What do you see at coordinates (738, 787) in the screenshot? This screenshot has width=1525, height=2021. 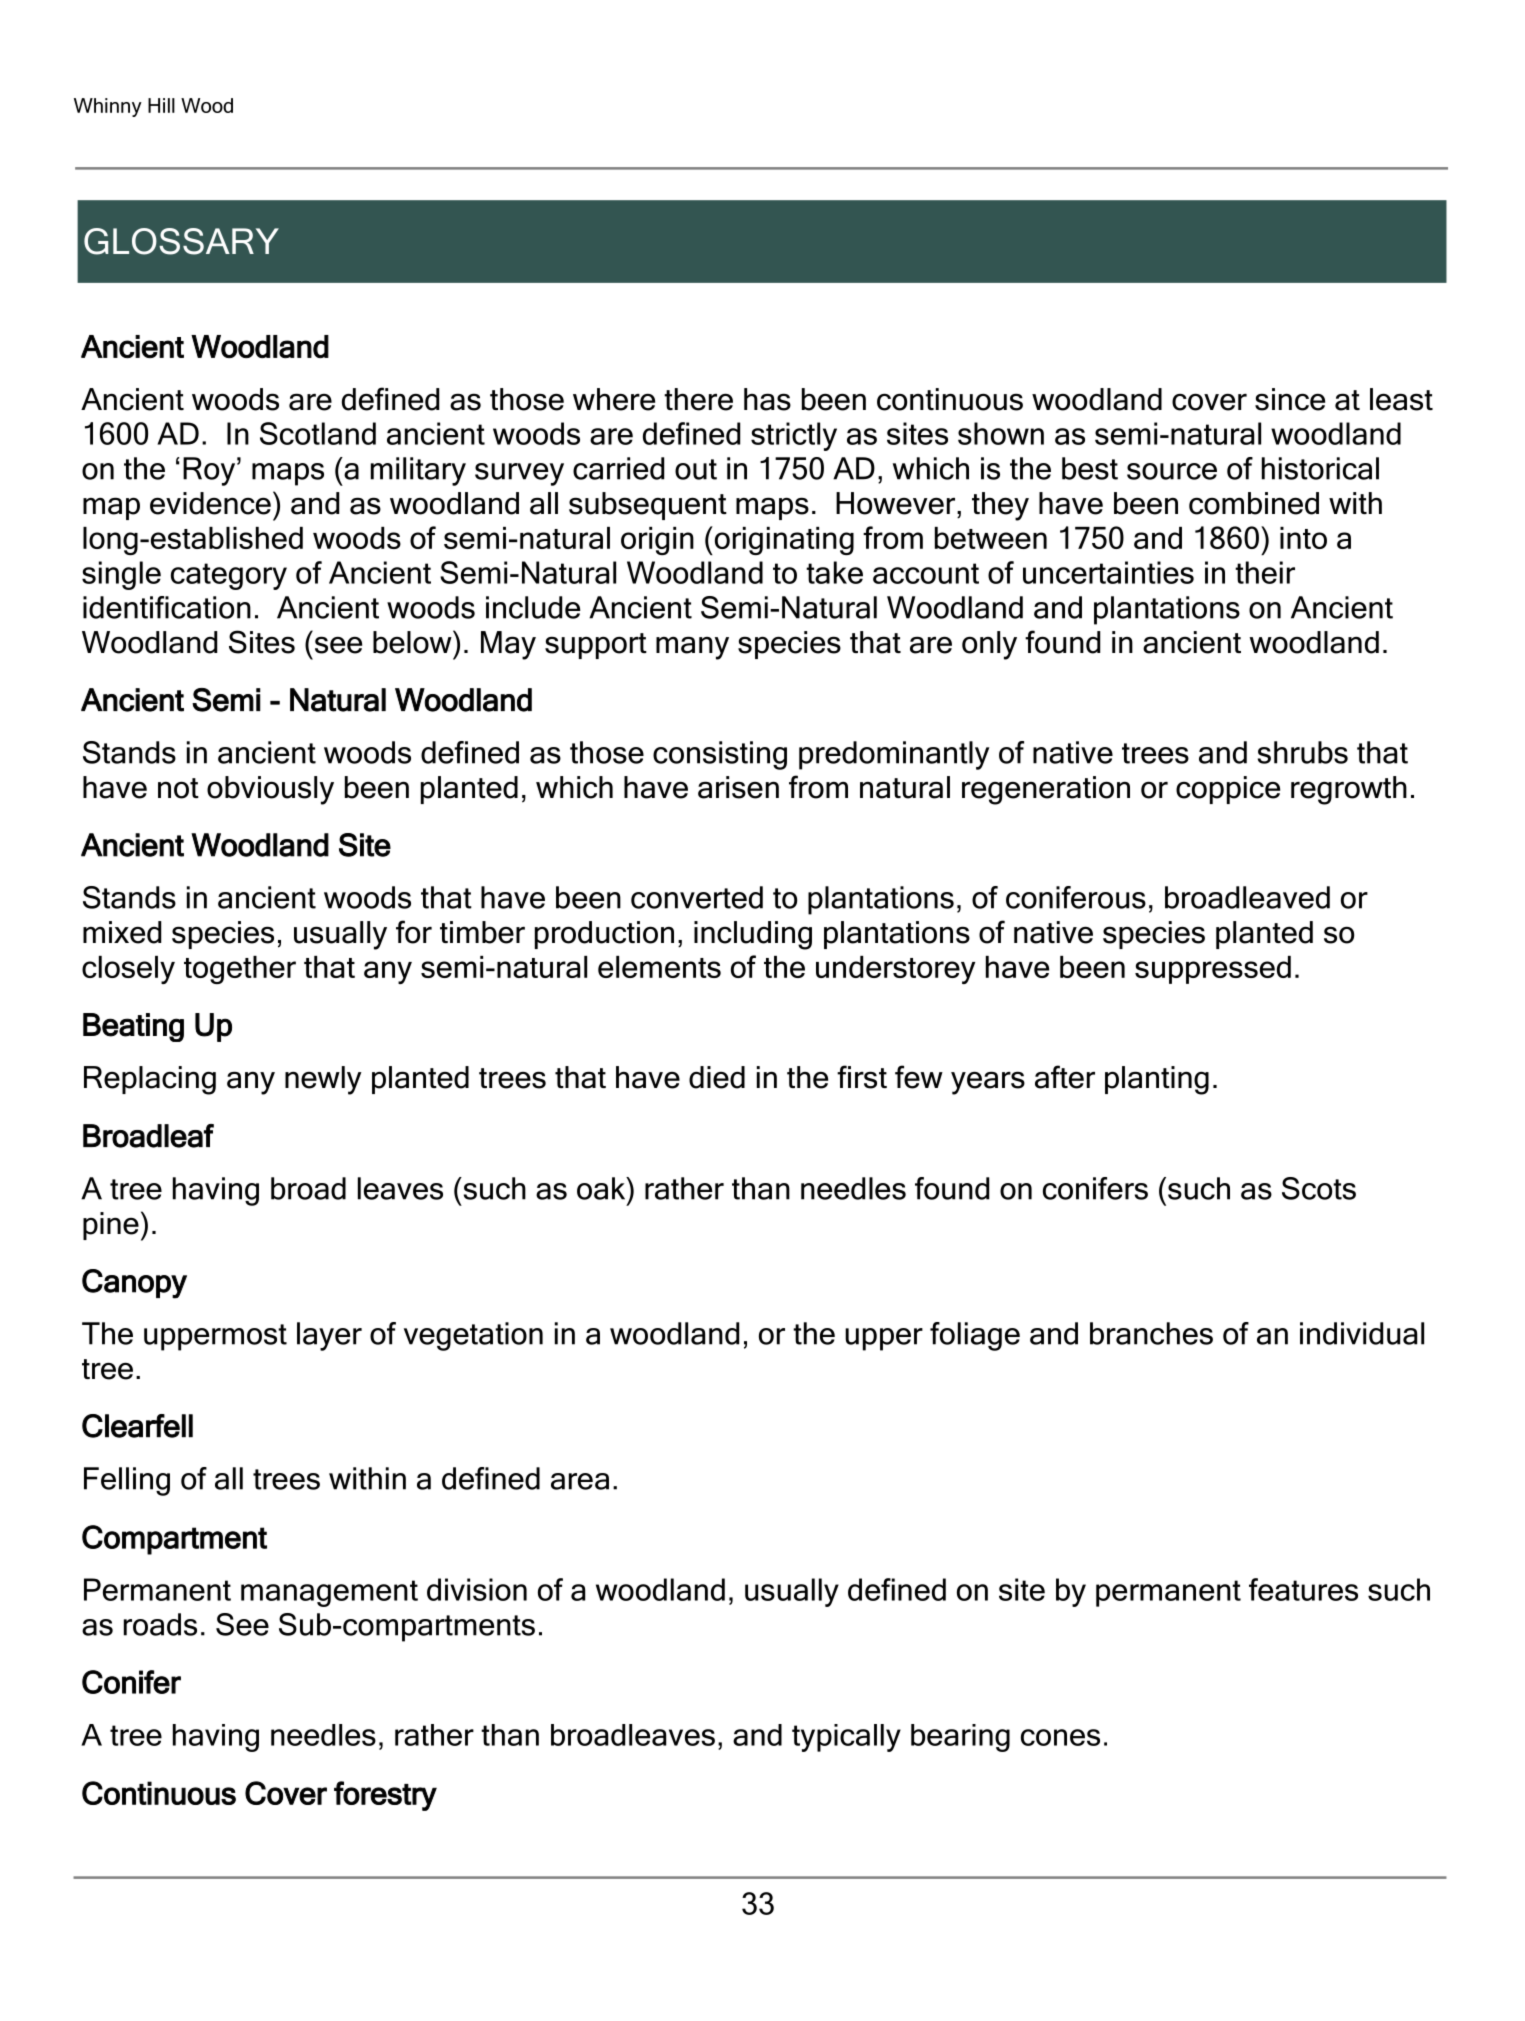 I see `arisen` at bounding box center [738, 787].
